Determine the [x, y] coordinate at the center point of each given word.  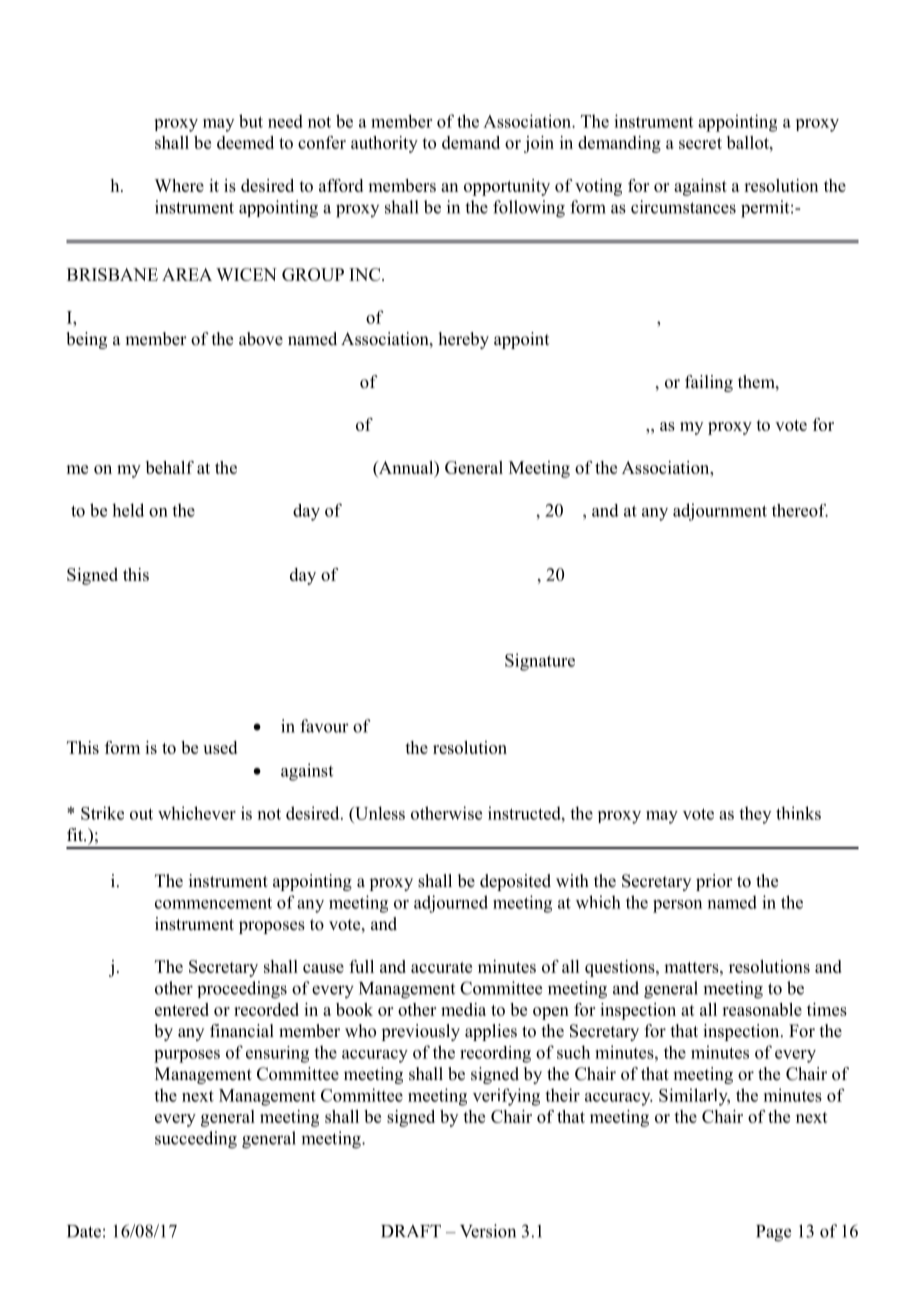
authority [384, 144]
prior [714, 882]
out [141, 814]
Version [488, 1231]
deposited [515, 882]
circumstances [683, 207]
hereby [464, 340]
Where [179, 185]
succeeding [196, 1140]
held [128, 510]
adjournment [720, 512]
